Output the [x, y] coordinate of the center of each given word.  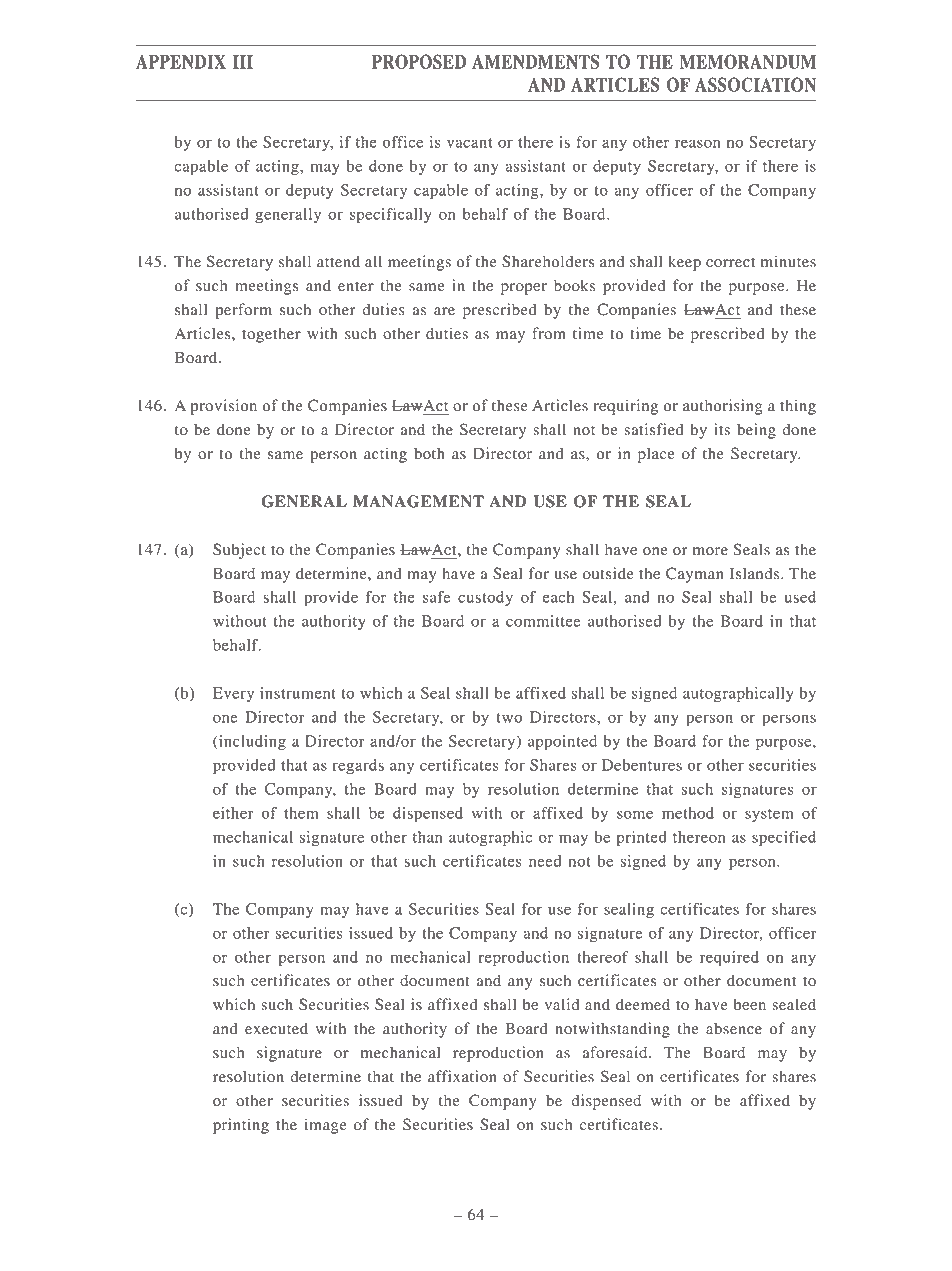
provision [223, 407]
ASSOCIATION [755, 84]
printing [241, 1126]
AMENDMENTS [535, 61]
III [243, 62]
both [429, 453]
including [251, 743]
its [722, 429]
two [509, 718]
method [688, 813]
